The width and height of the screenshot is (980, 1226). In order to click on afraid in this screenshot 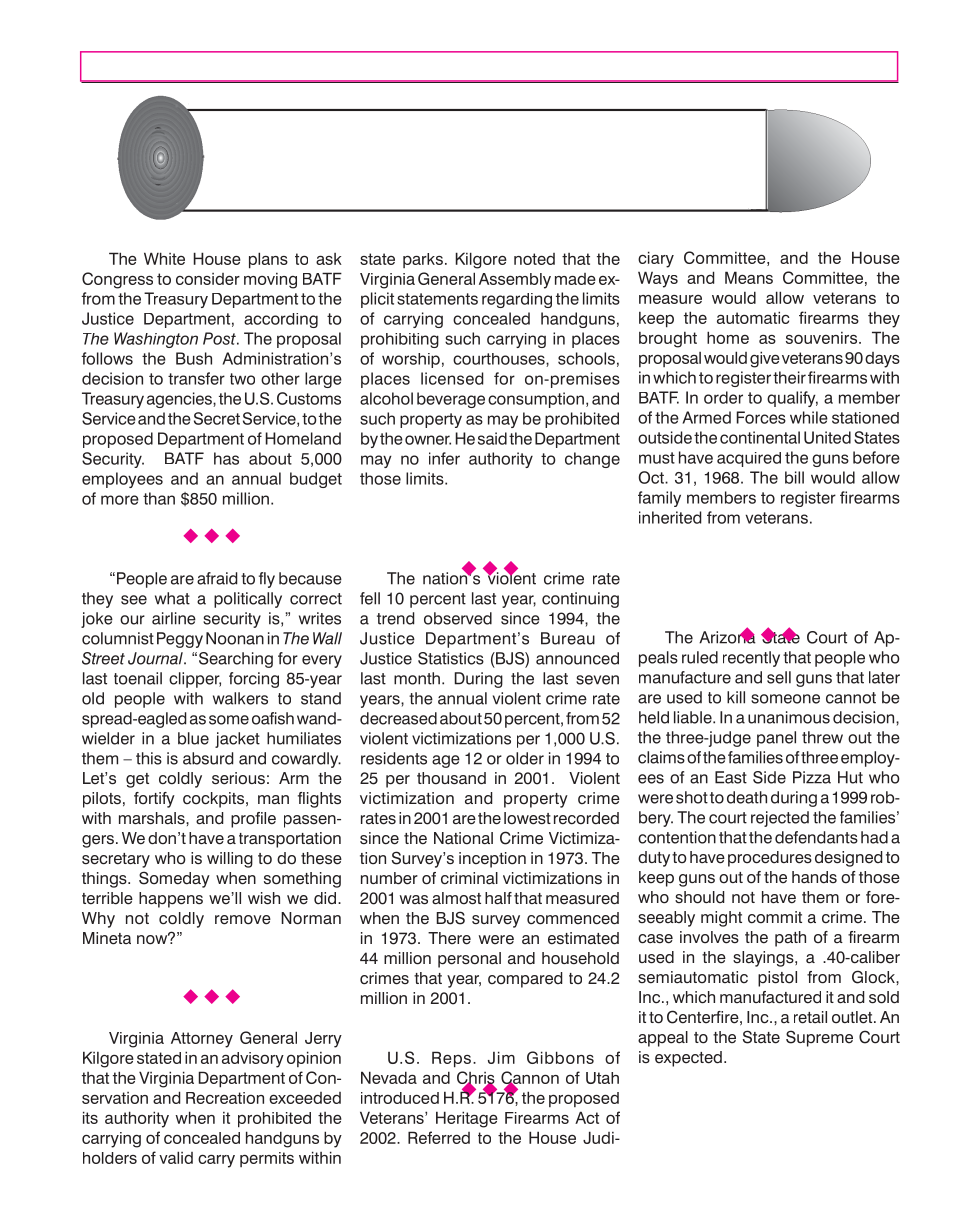, I will do `click(217, 578)`.
